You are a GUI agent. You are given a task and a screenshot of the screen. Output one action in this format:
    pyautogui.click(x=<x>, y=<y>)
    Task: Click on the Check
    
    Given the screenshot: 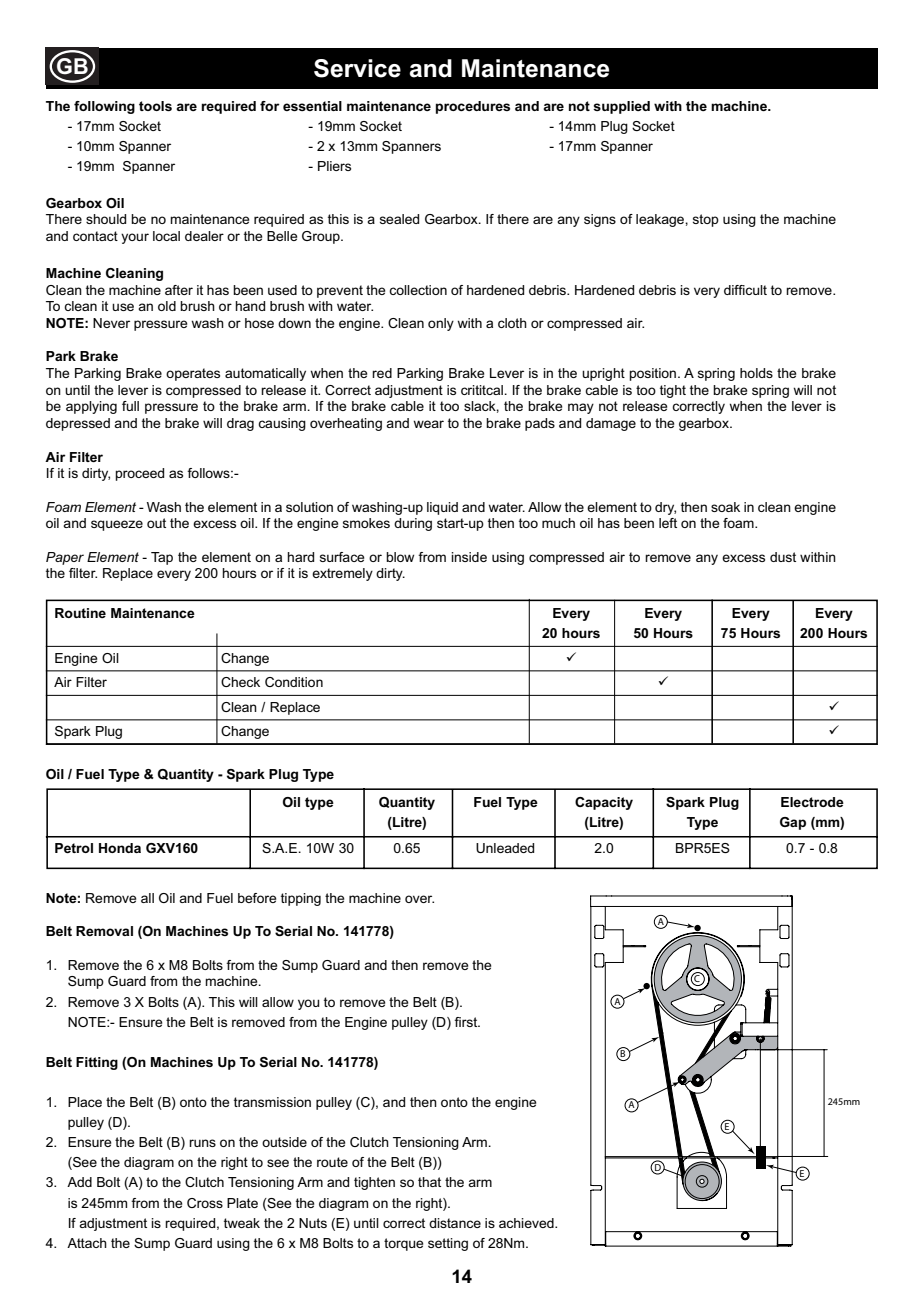 What is the action you would take?
    pyautogui.click(x=240, y=682)
